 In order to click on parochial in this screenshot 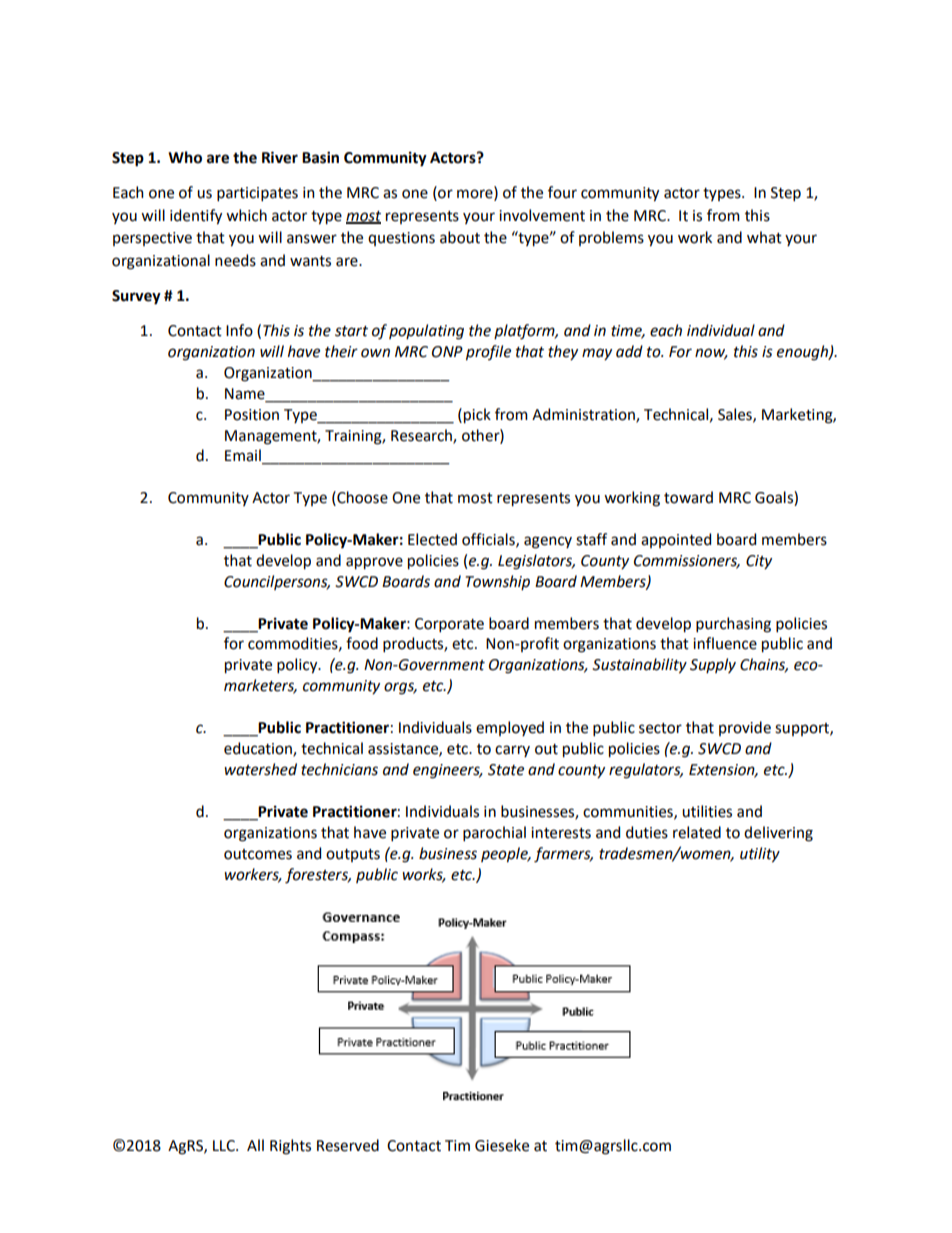, I will do `click(494, 833)`.
